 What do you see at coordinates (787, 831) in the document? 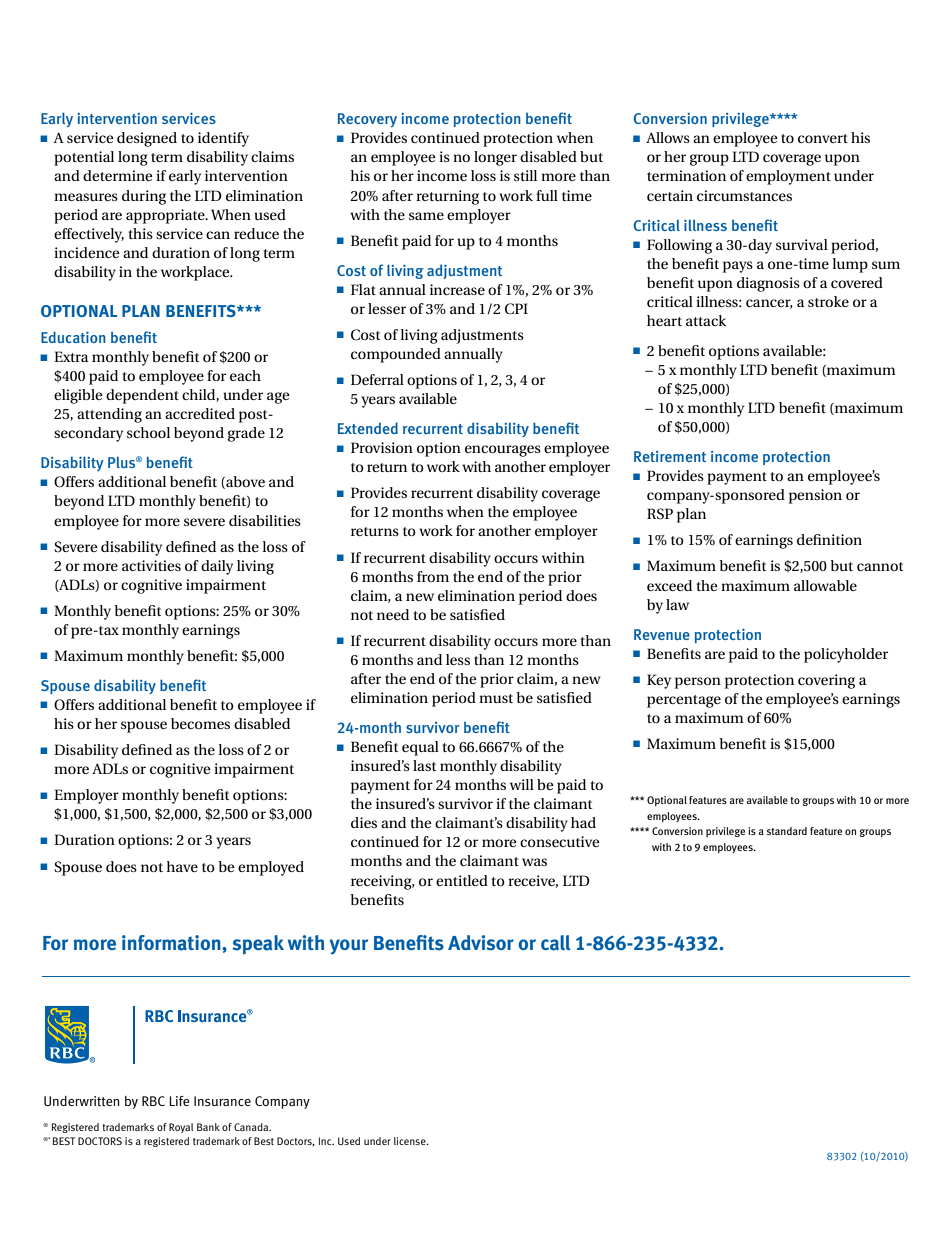
I see `standard` at bounding box center [787, 831].
